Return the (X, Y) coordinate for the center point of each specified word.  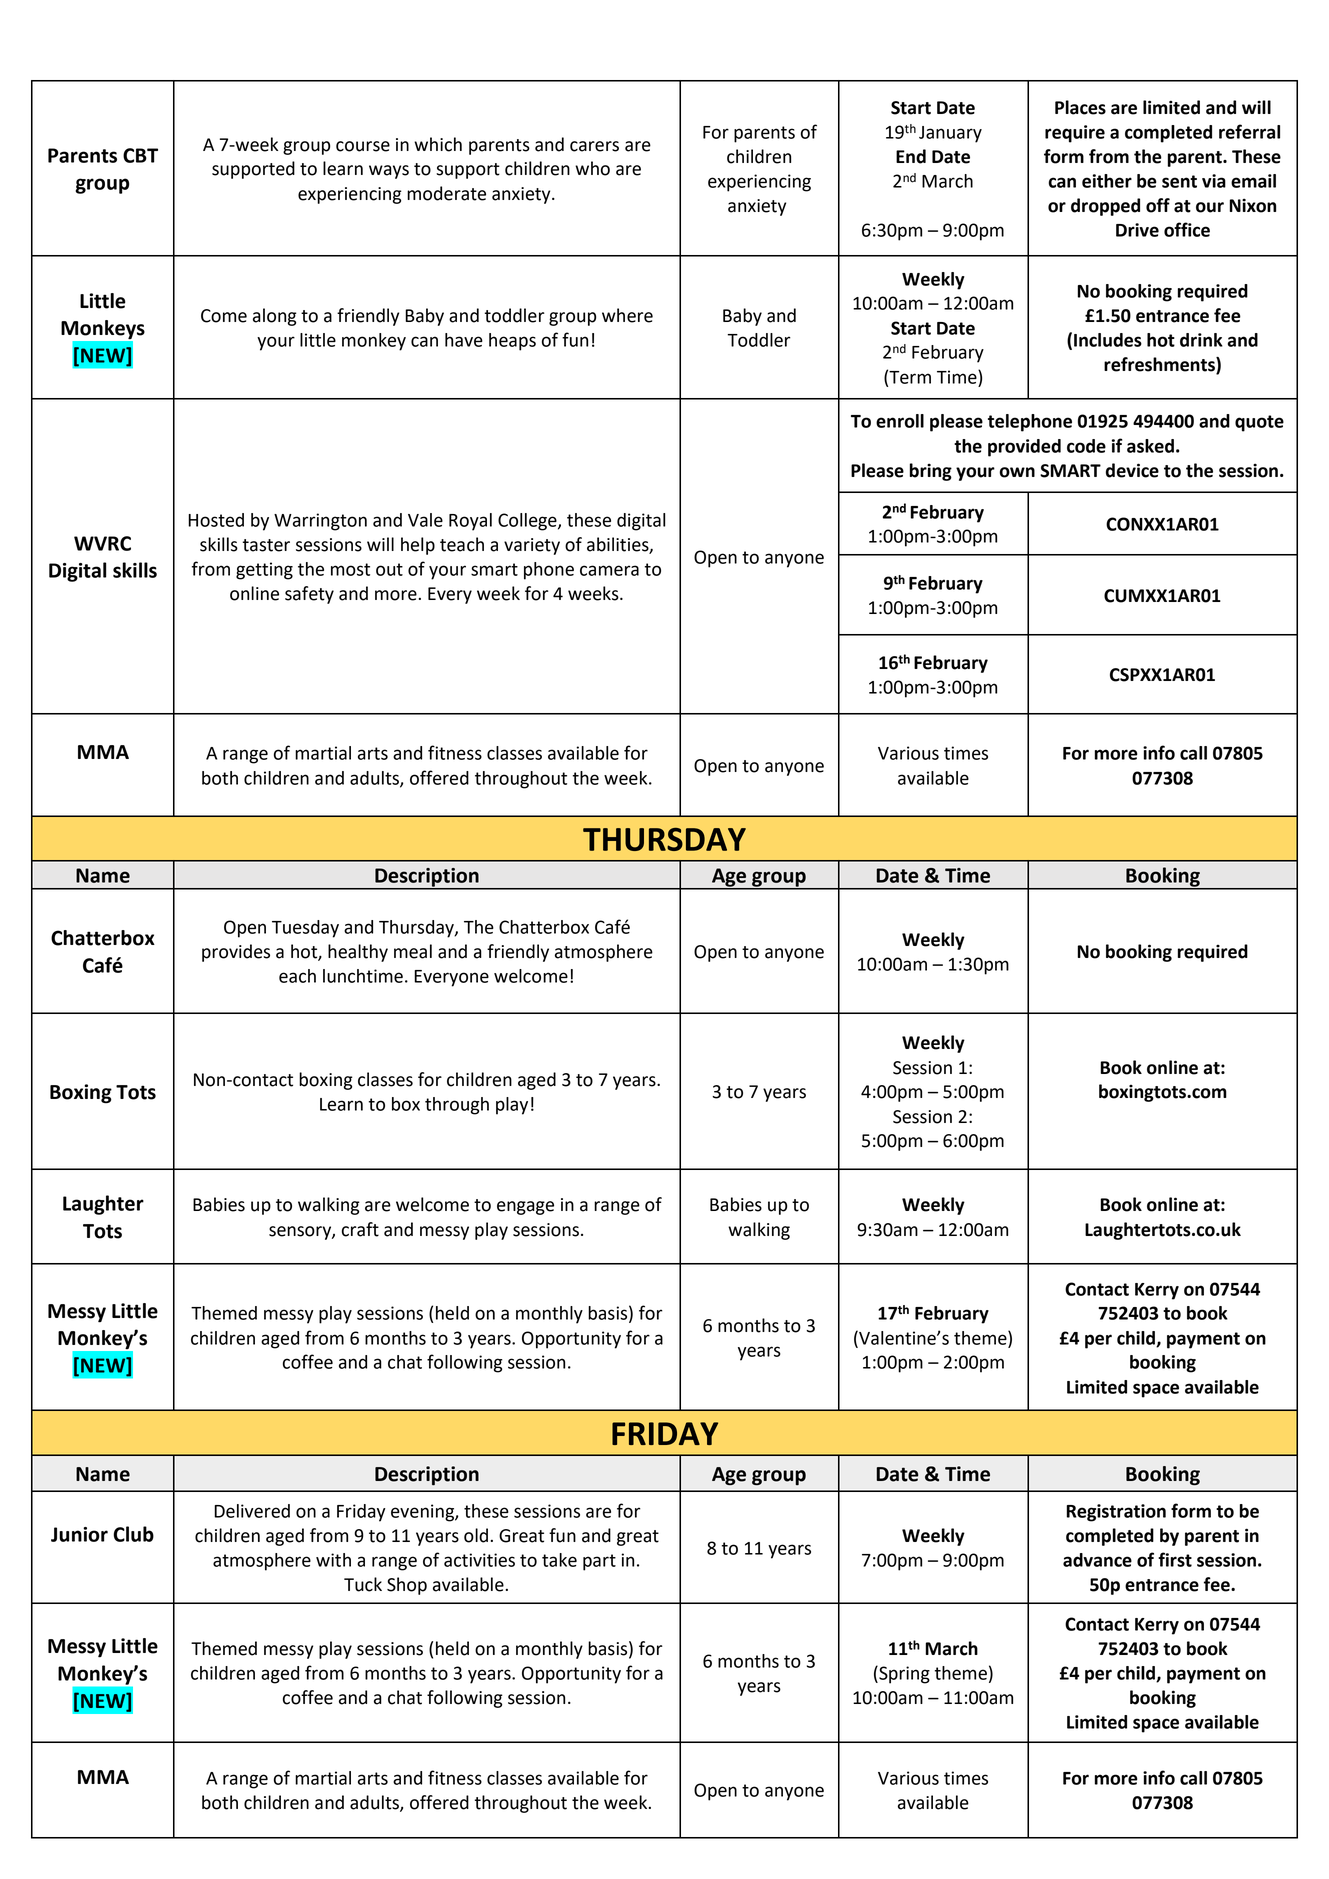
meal (413, 951)
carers (594, 146)
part (599, 1562)
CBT (140, 155)
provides (236, 953)
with (333, 1560)
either (1107, 181)
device (1132, 470)
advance (1097, 1560)
